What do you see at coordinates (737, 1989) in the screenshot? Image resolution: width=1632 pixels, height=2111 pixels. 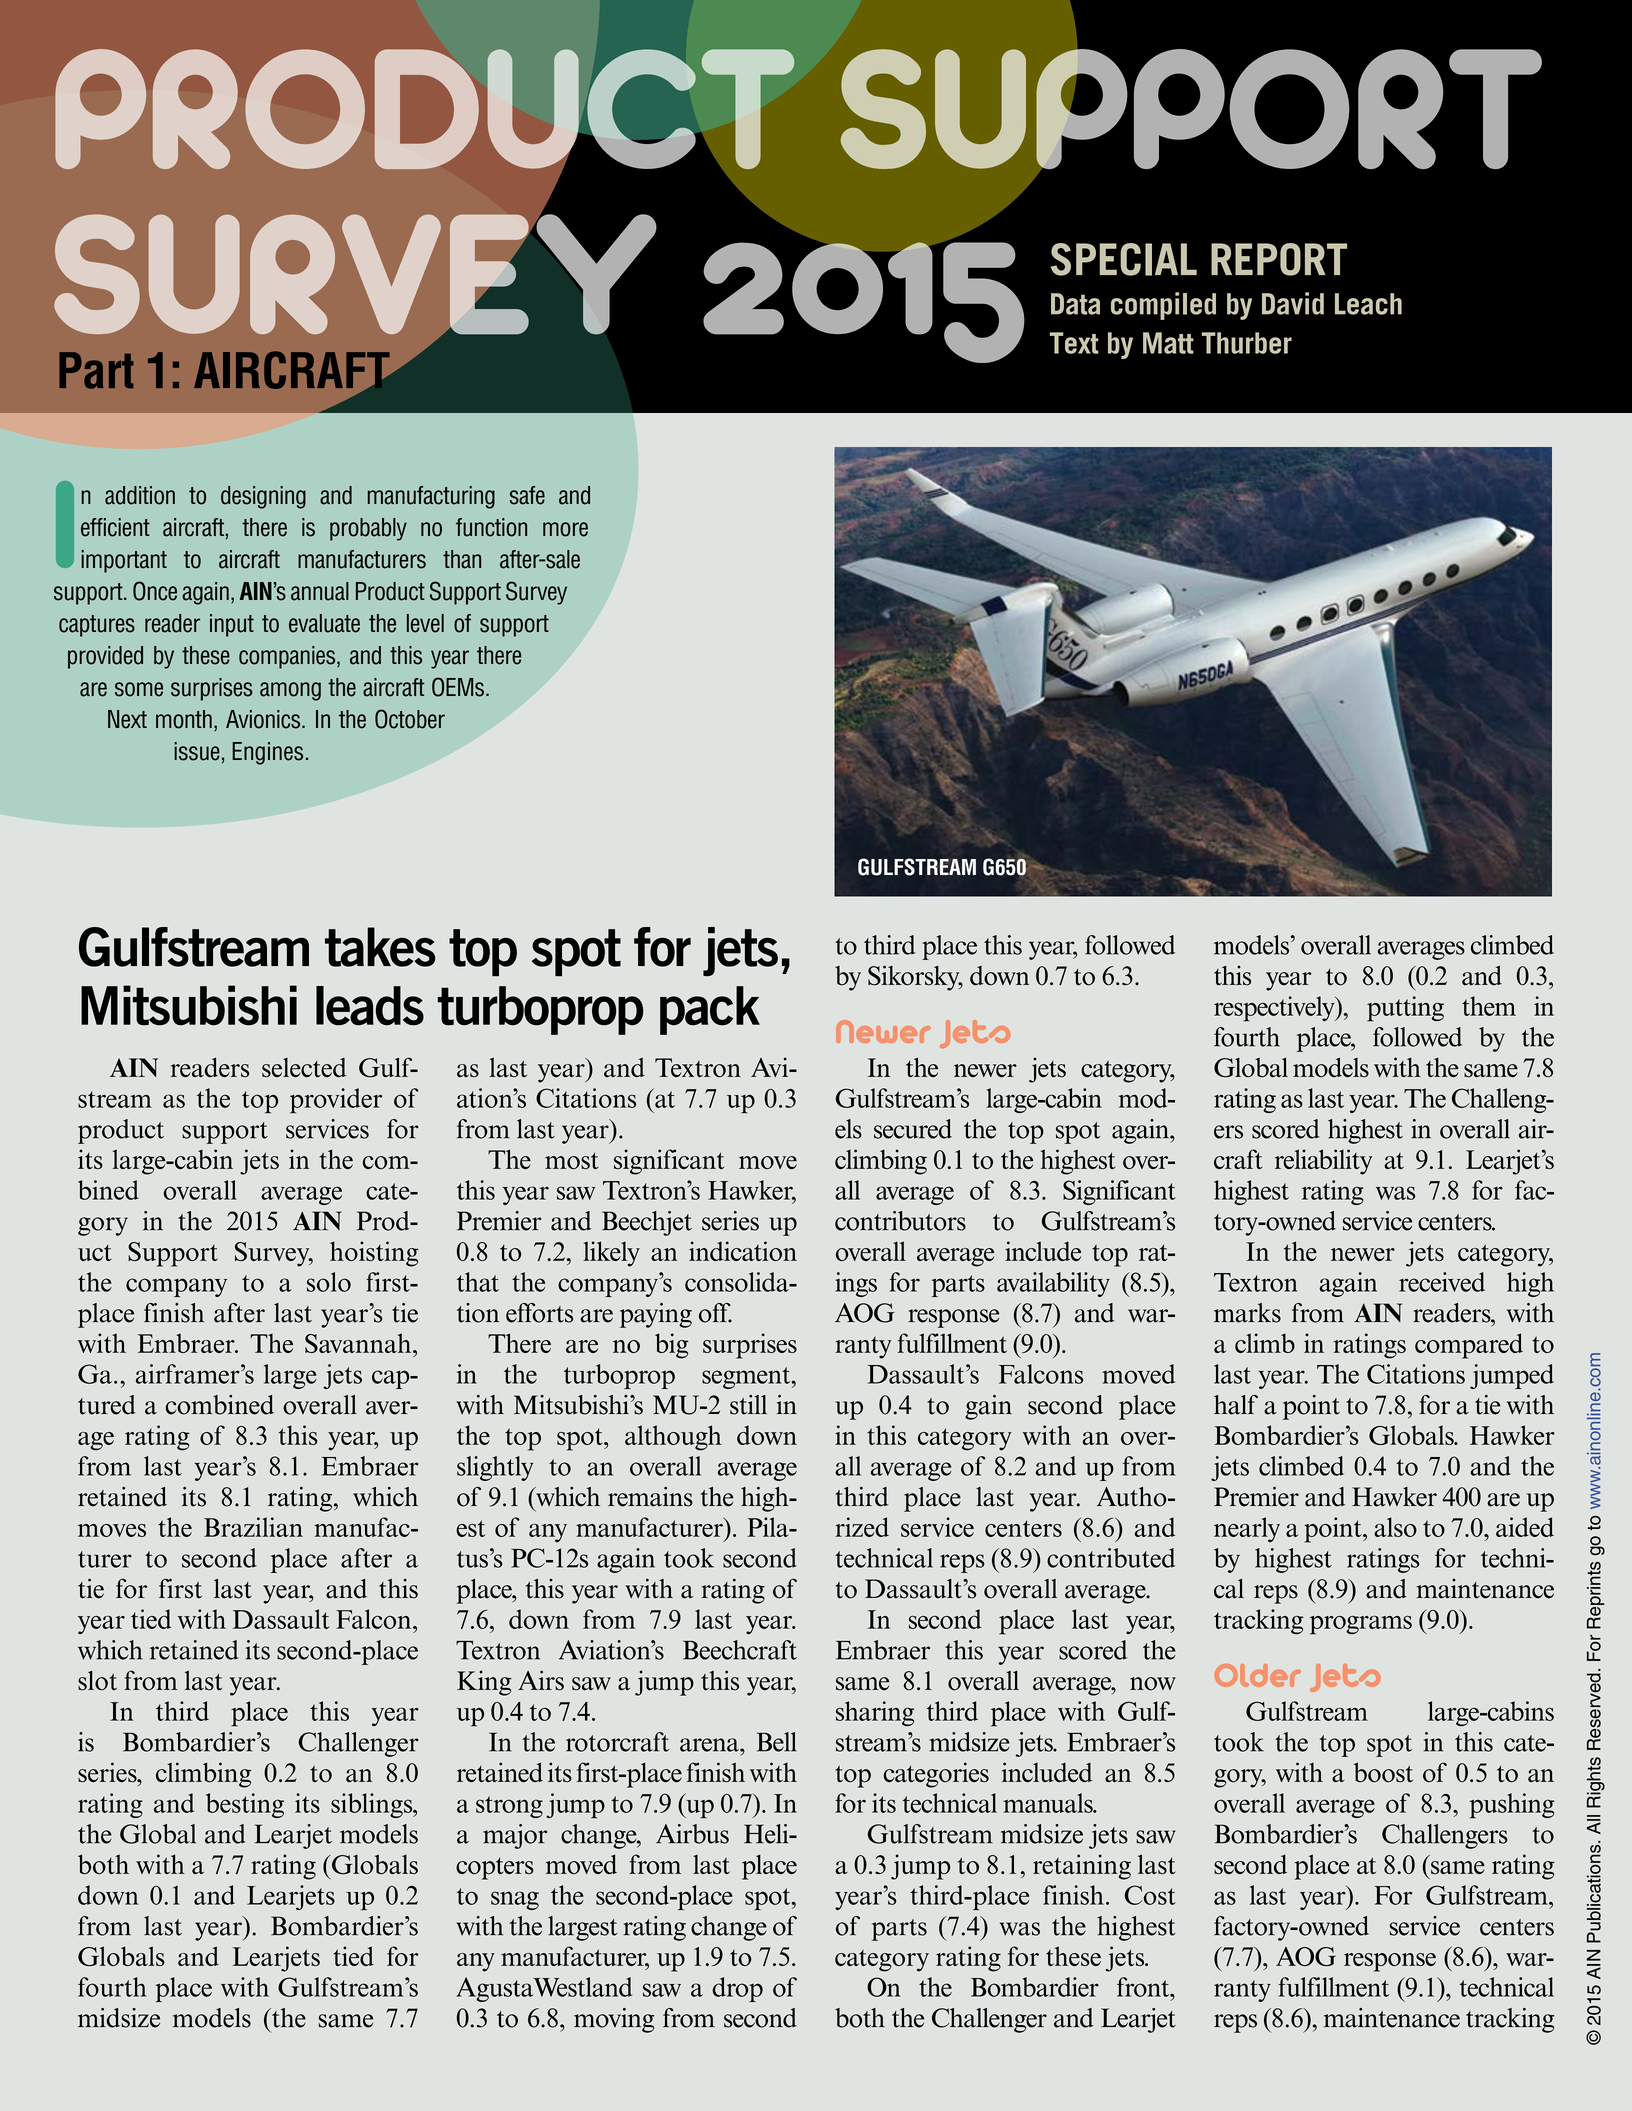 I see `drop` at bounding box center [737, 1989].
